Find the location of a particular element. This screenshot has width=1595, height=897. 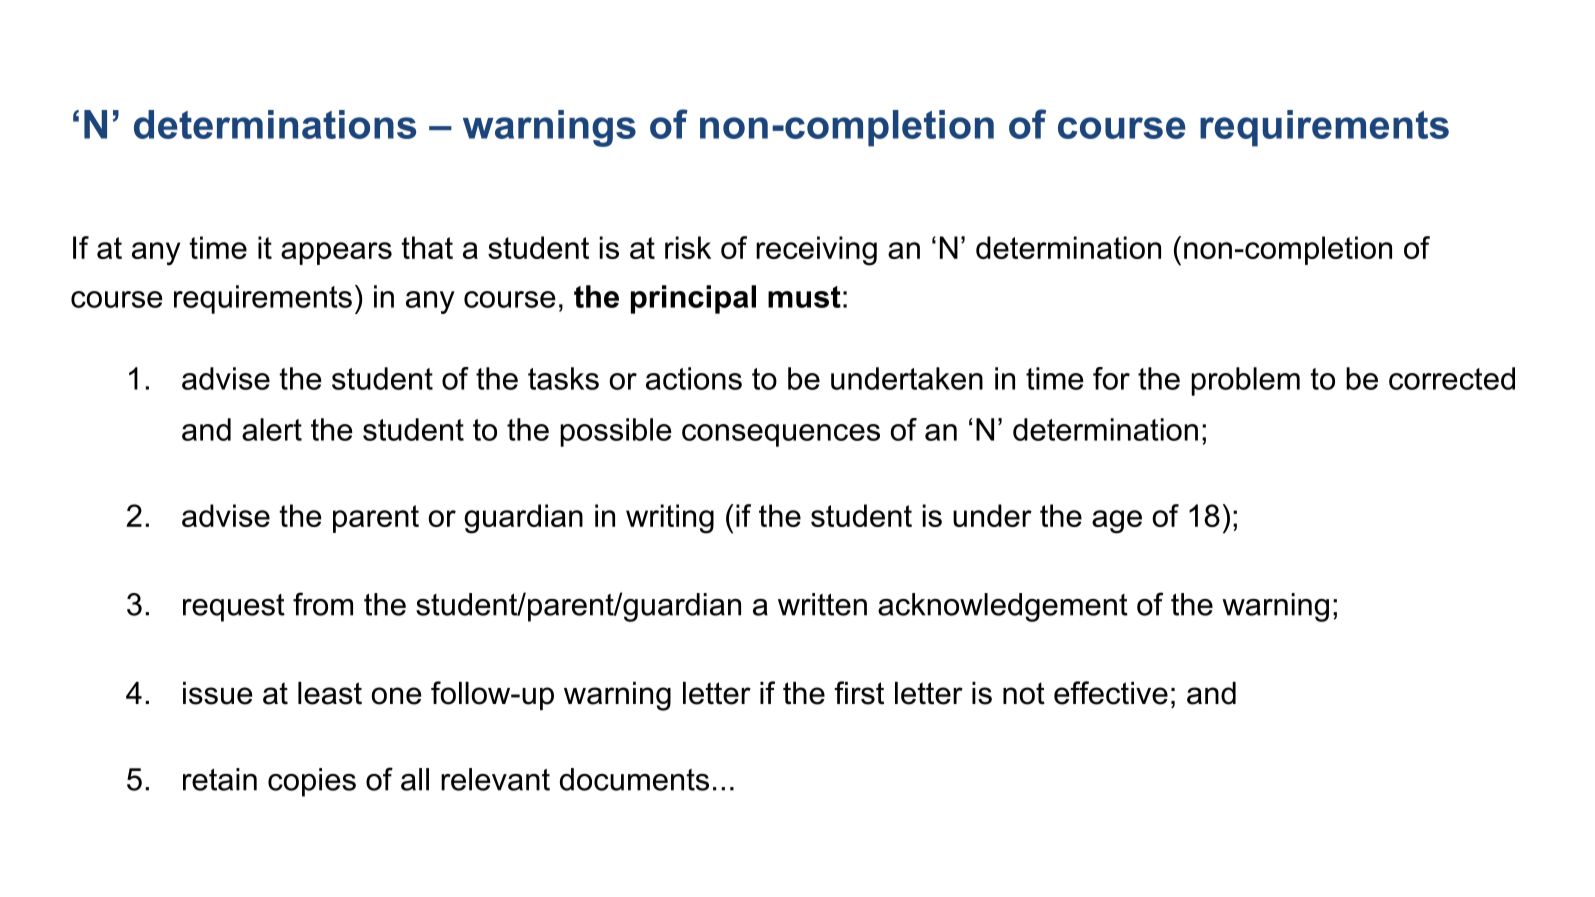

acknowledgement is located at coordinates (1003, 607).
